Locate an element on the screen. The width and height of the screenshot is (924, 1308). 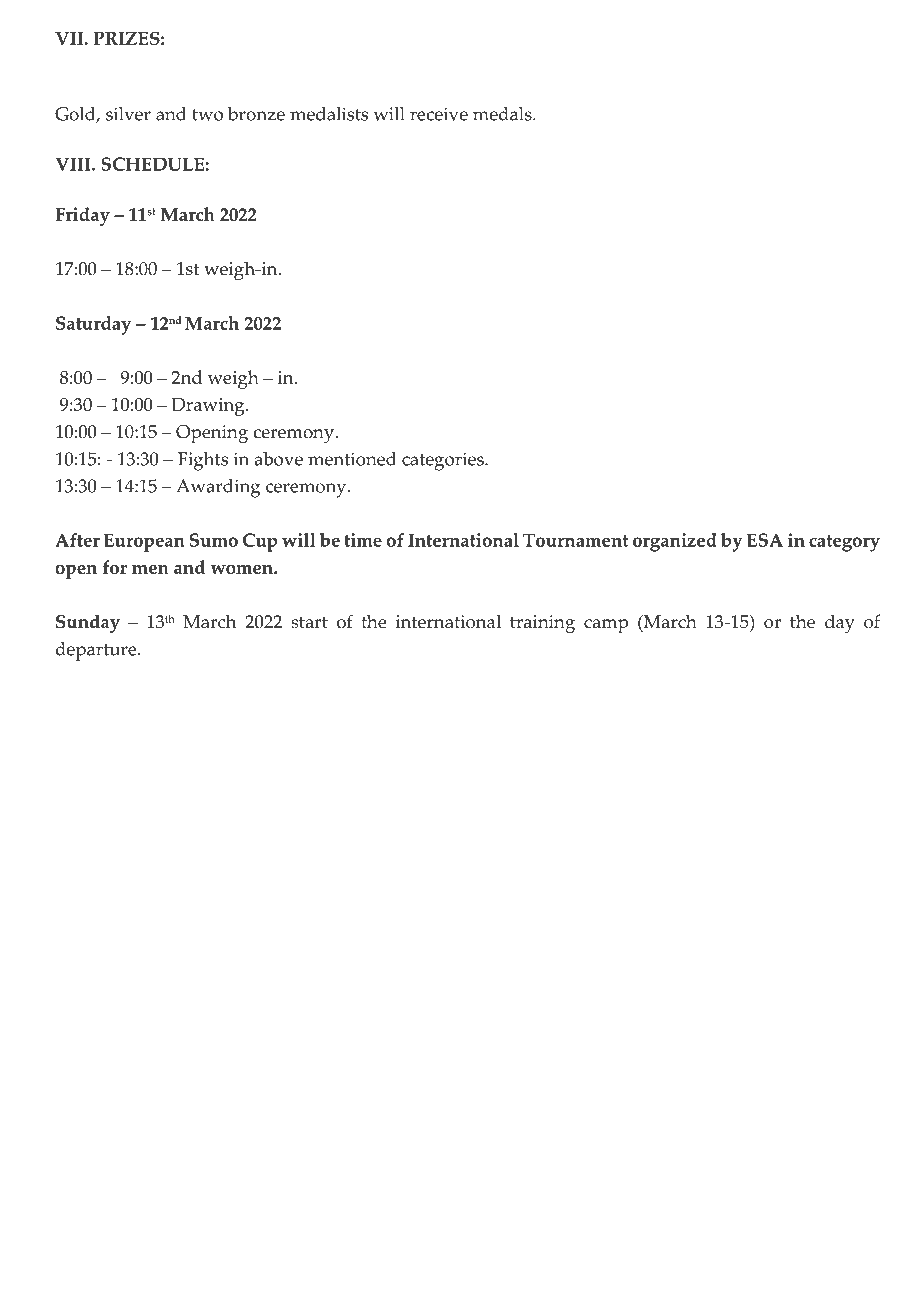
Drawing is located at coordinates (209, 407).
